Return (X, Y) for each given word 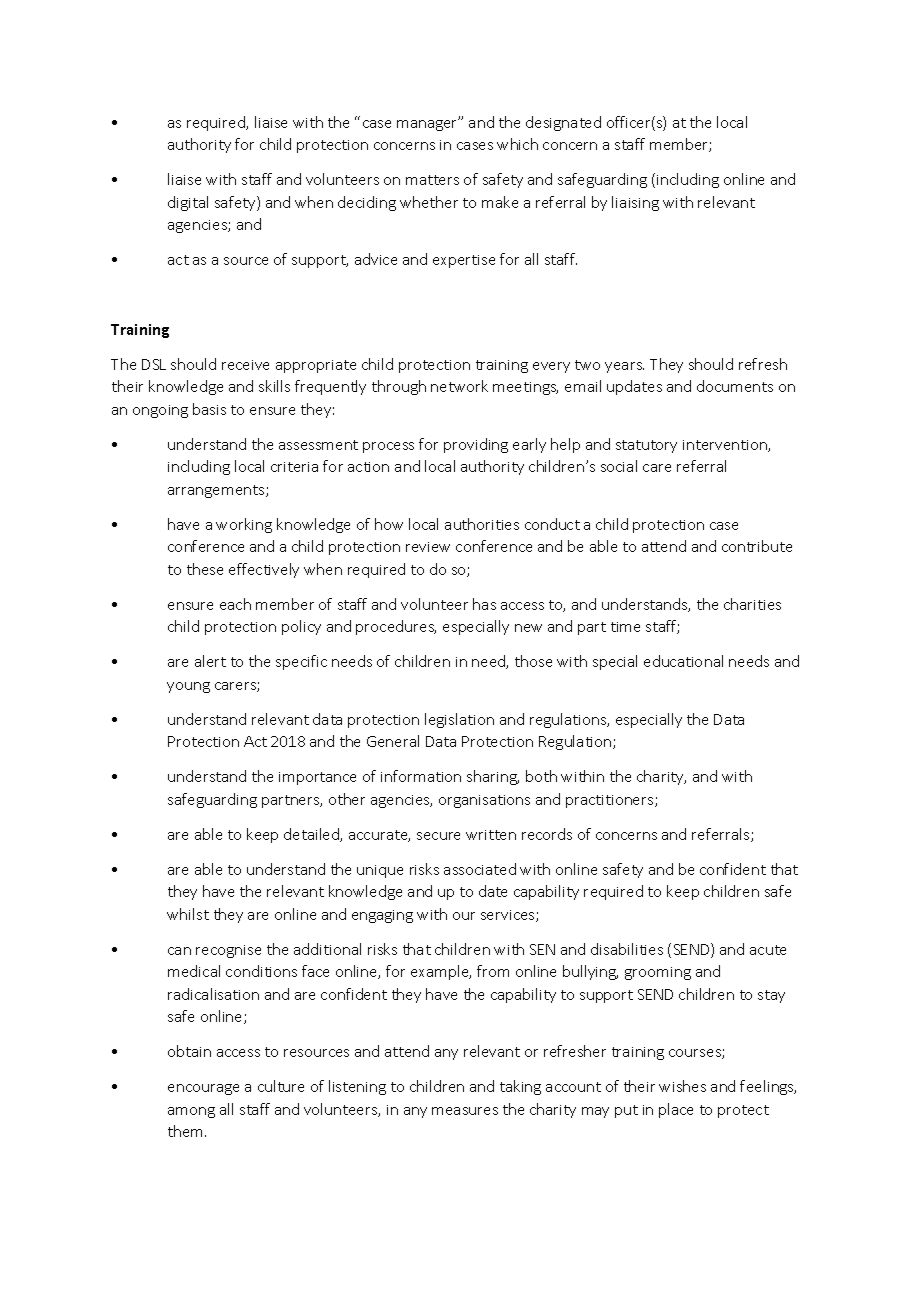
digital (188, 203)
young (188, 687)
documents (735, 386)
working (244, 525)
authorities (482, 524)
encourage (203, 1089)
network (459, 386)
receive (245, 365)
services (509, 916)
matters (432, 180)
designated (563, 123)
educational (683, 661)
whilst (188, 914)
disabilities (627, 949)
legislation (459, 720)
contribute (757, 546)
